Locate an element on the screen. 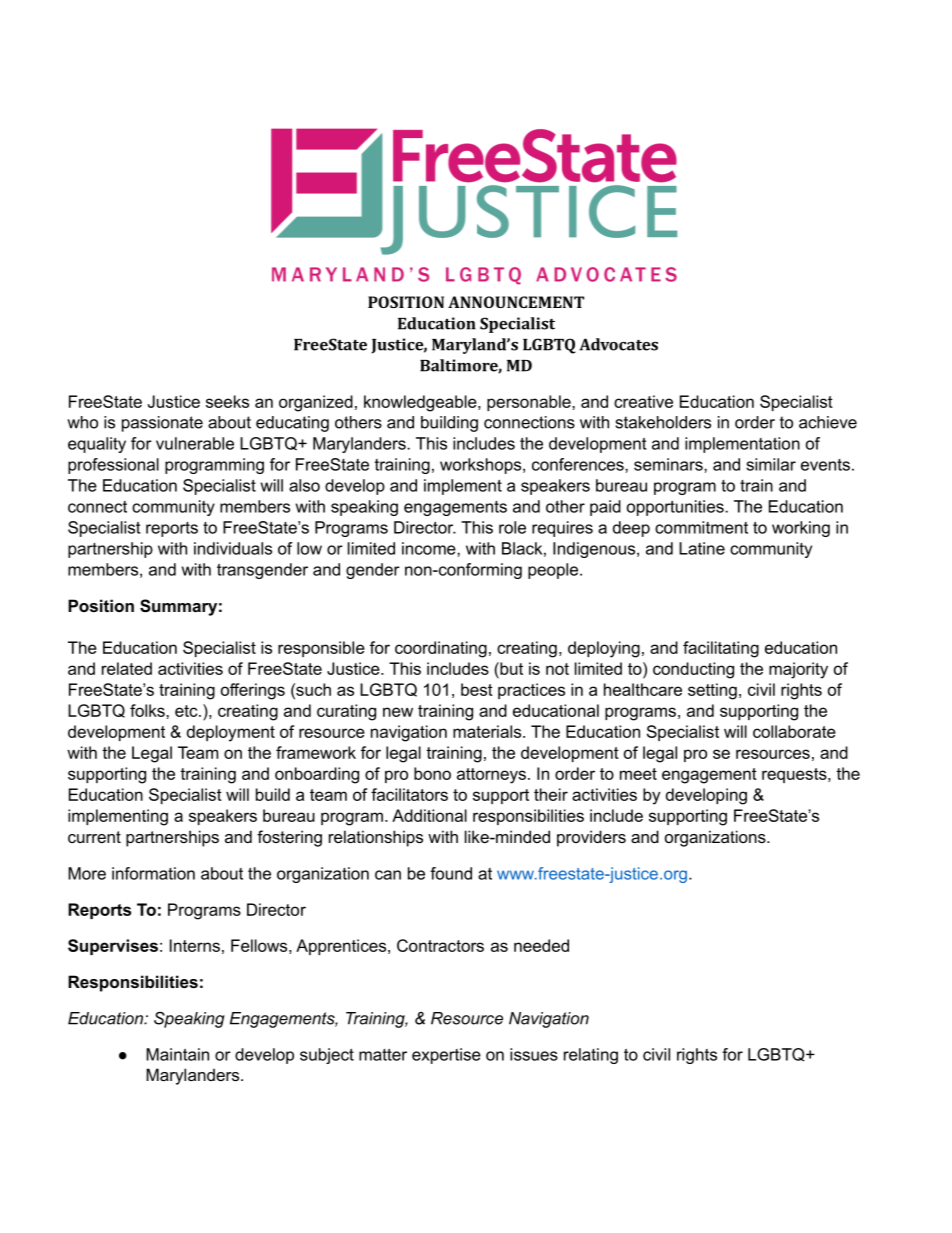  professional is located at coordinates (113, 466).
